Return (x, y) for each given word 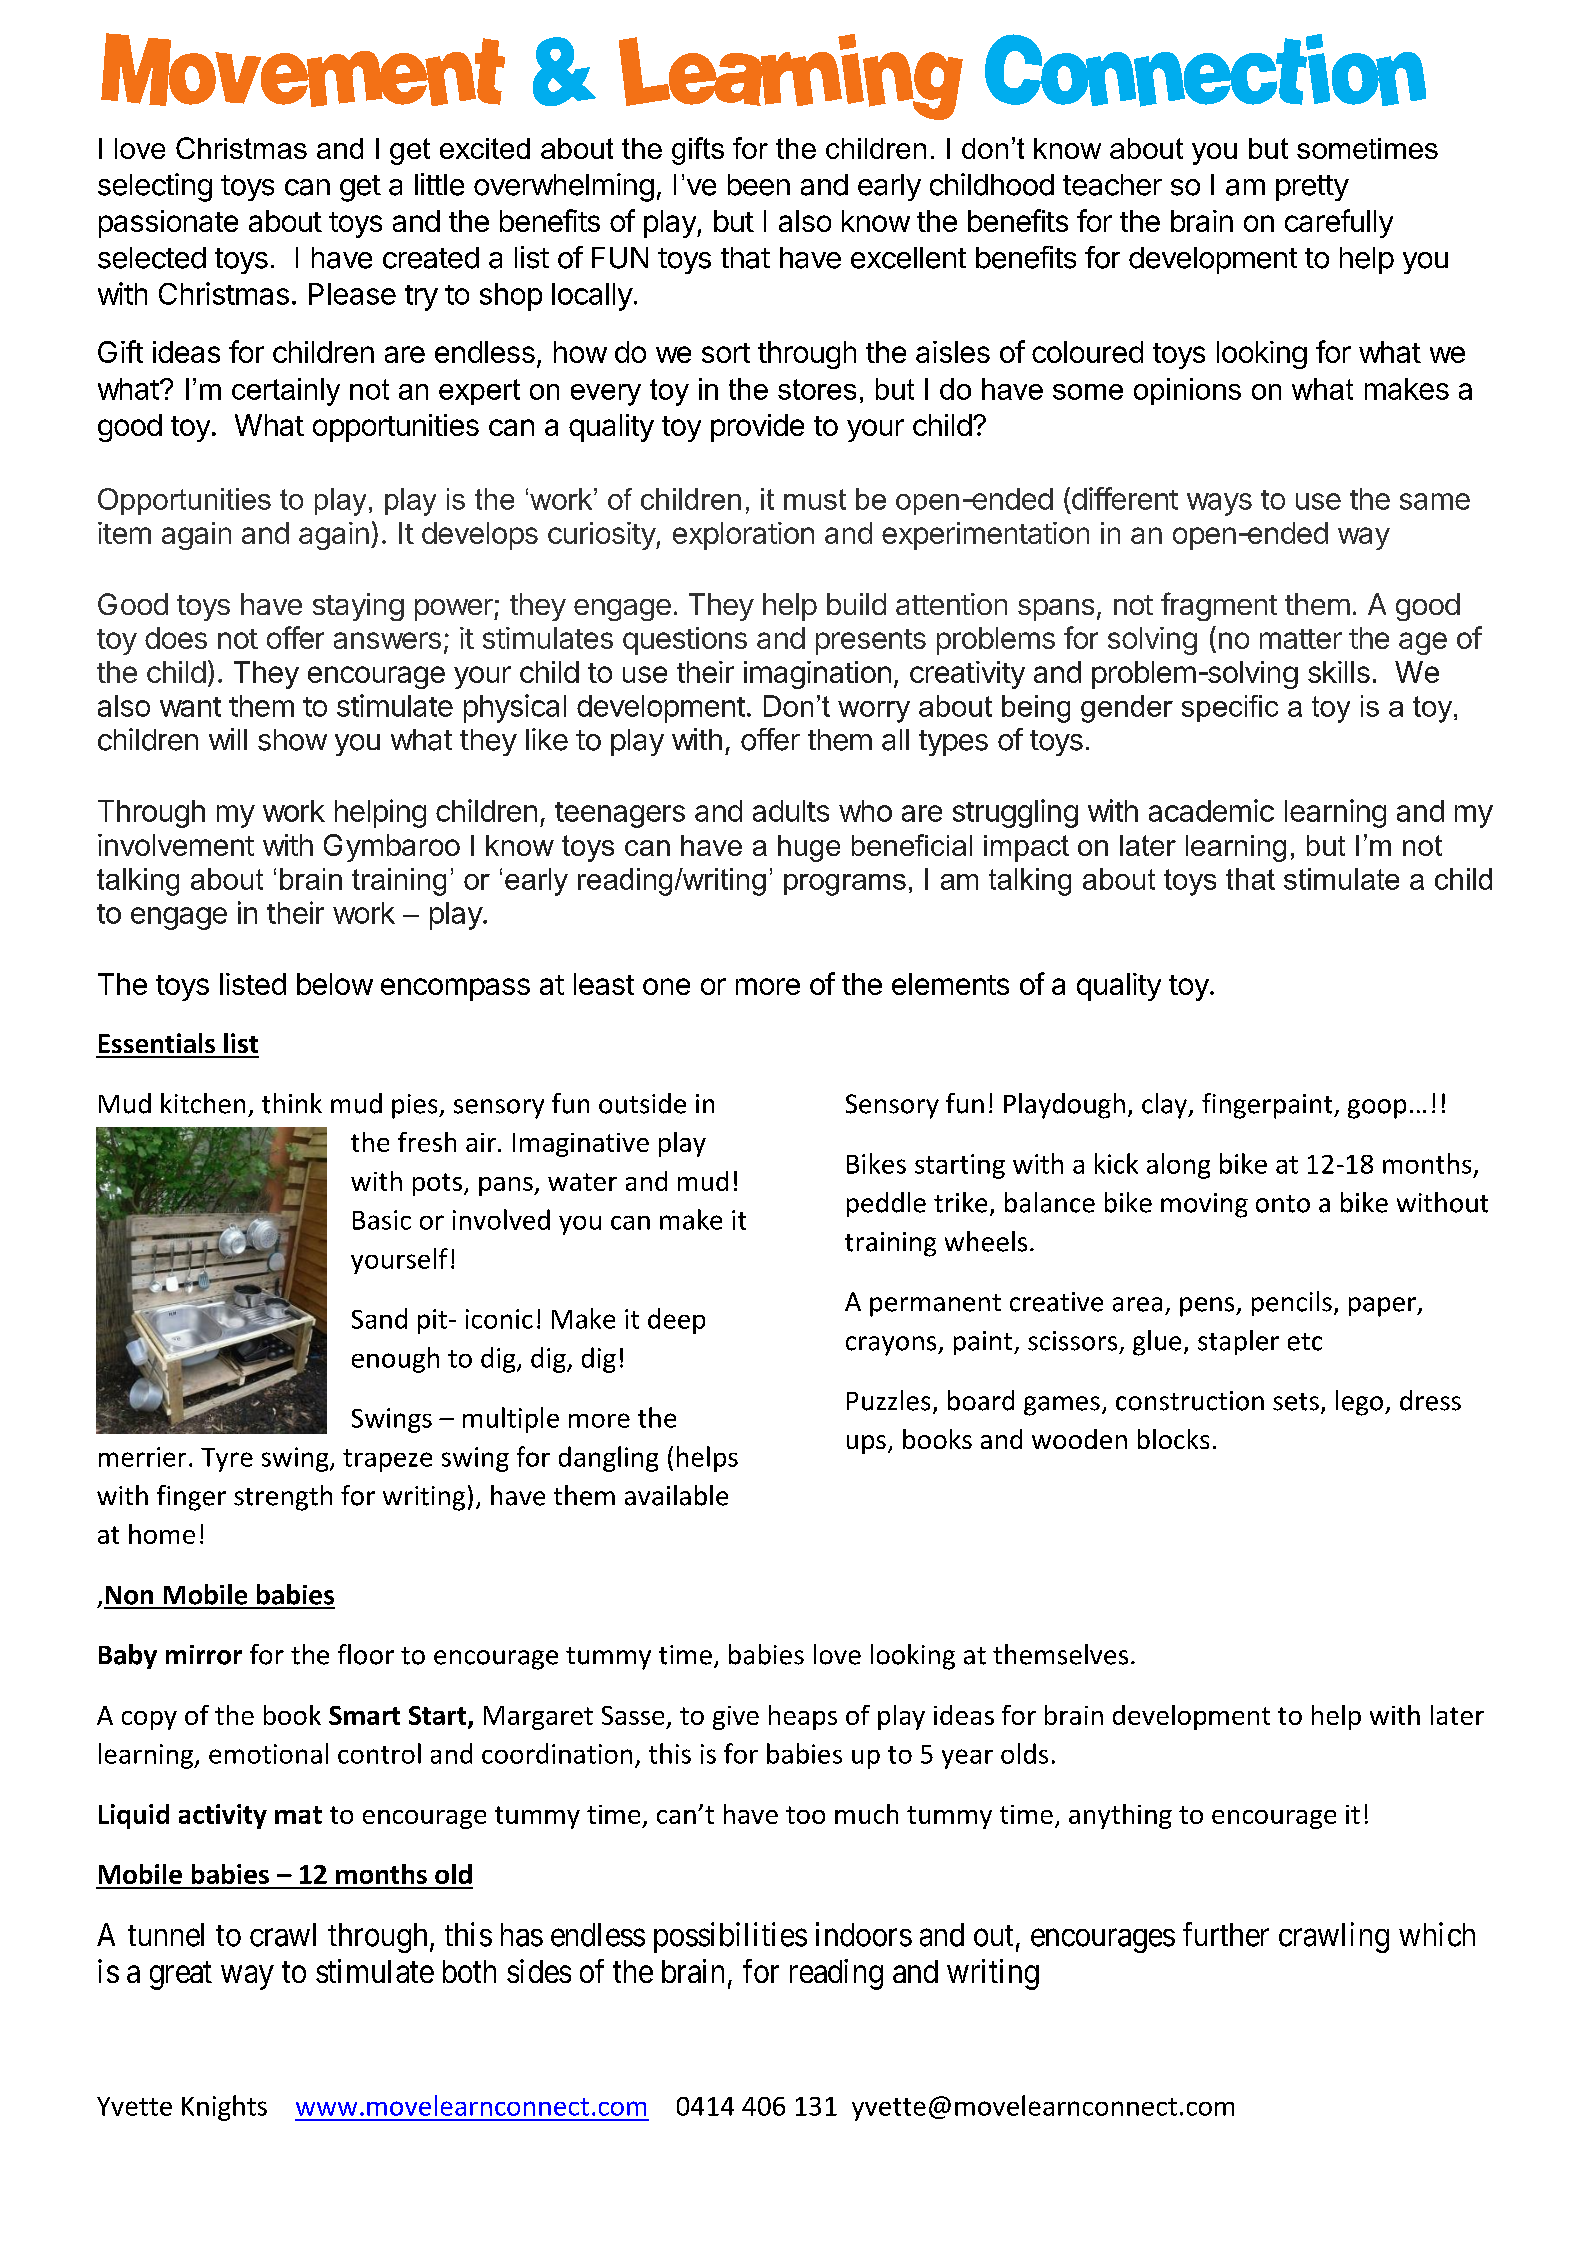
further (1226, 1934)
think (292, 1103)
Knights (224, 2108)
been (759, 185)
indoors (864, 1934)
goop (1377, 1109)
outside (642, 1103)
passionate (168, 224)
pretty (1312, 188)
